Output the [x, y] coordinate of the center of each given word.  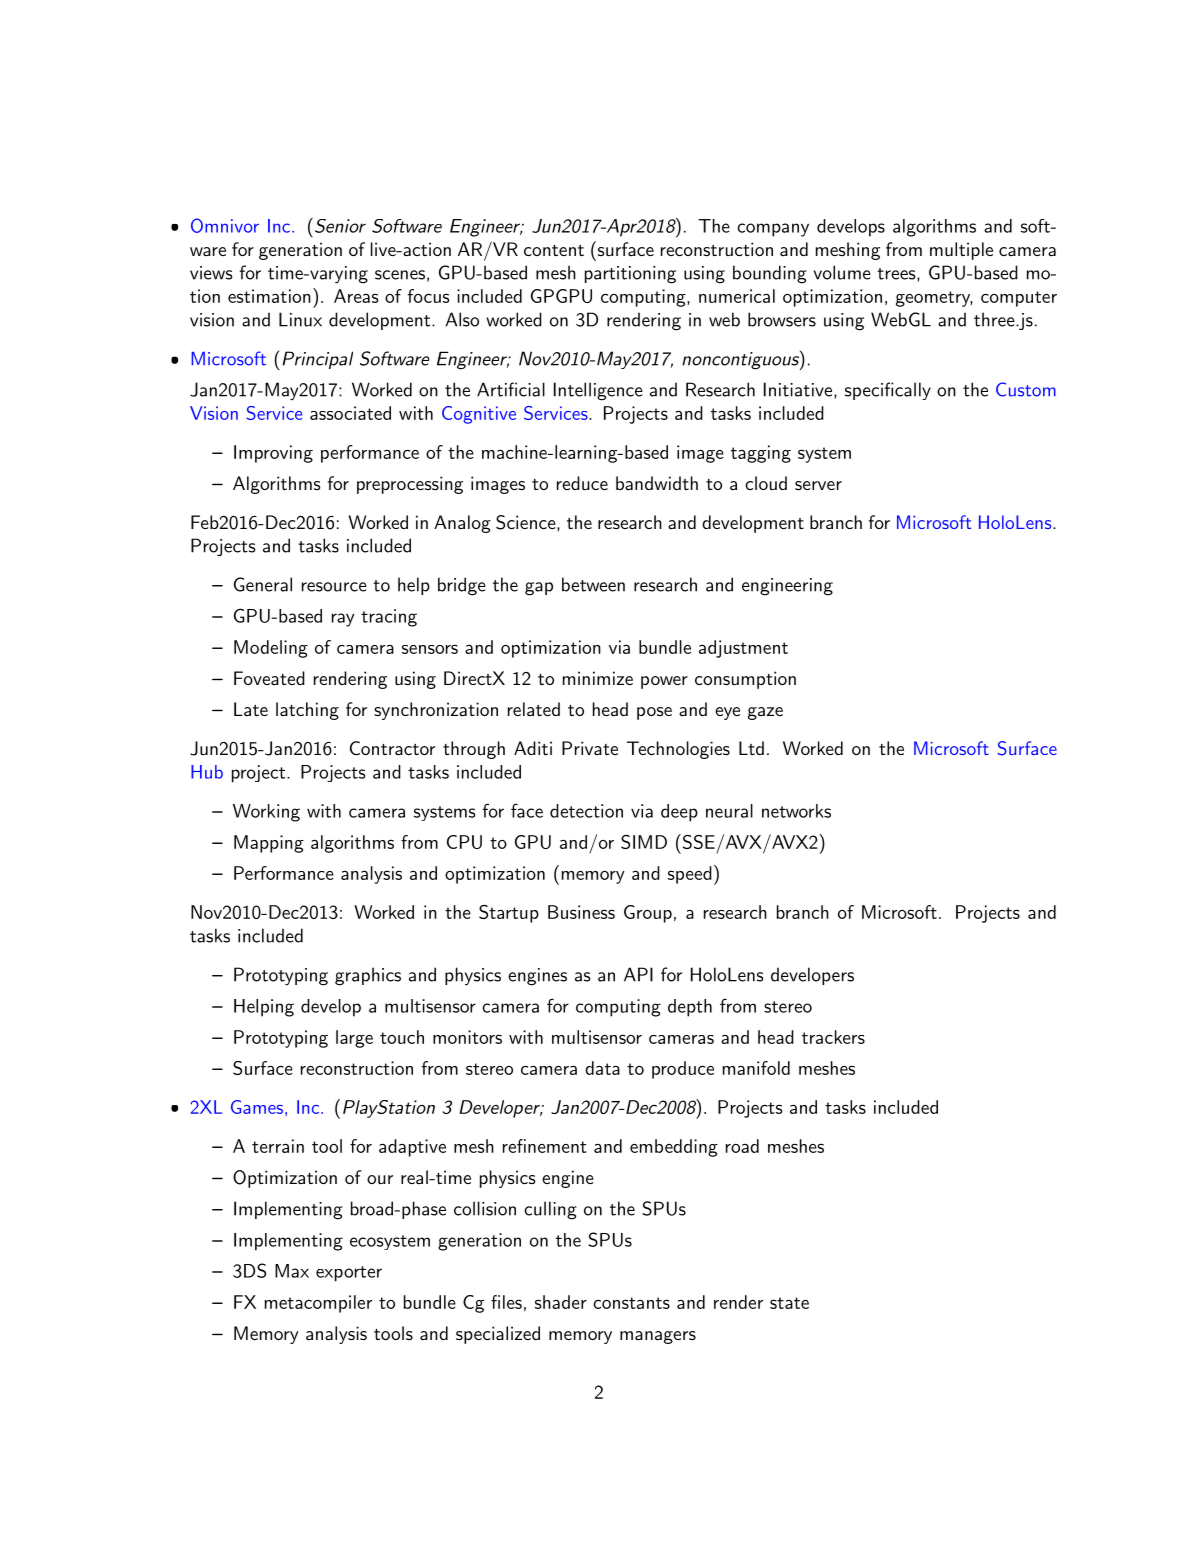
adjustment [743, 649]
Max [292, 1271]
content [554, 250]
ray [343, 620]
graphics [368, 976]
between [593, 584]
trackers [833, 1037]
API [638, 974]
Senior [340, 226]
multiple [961, 251]
